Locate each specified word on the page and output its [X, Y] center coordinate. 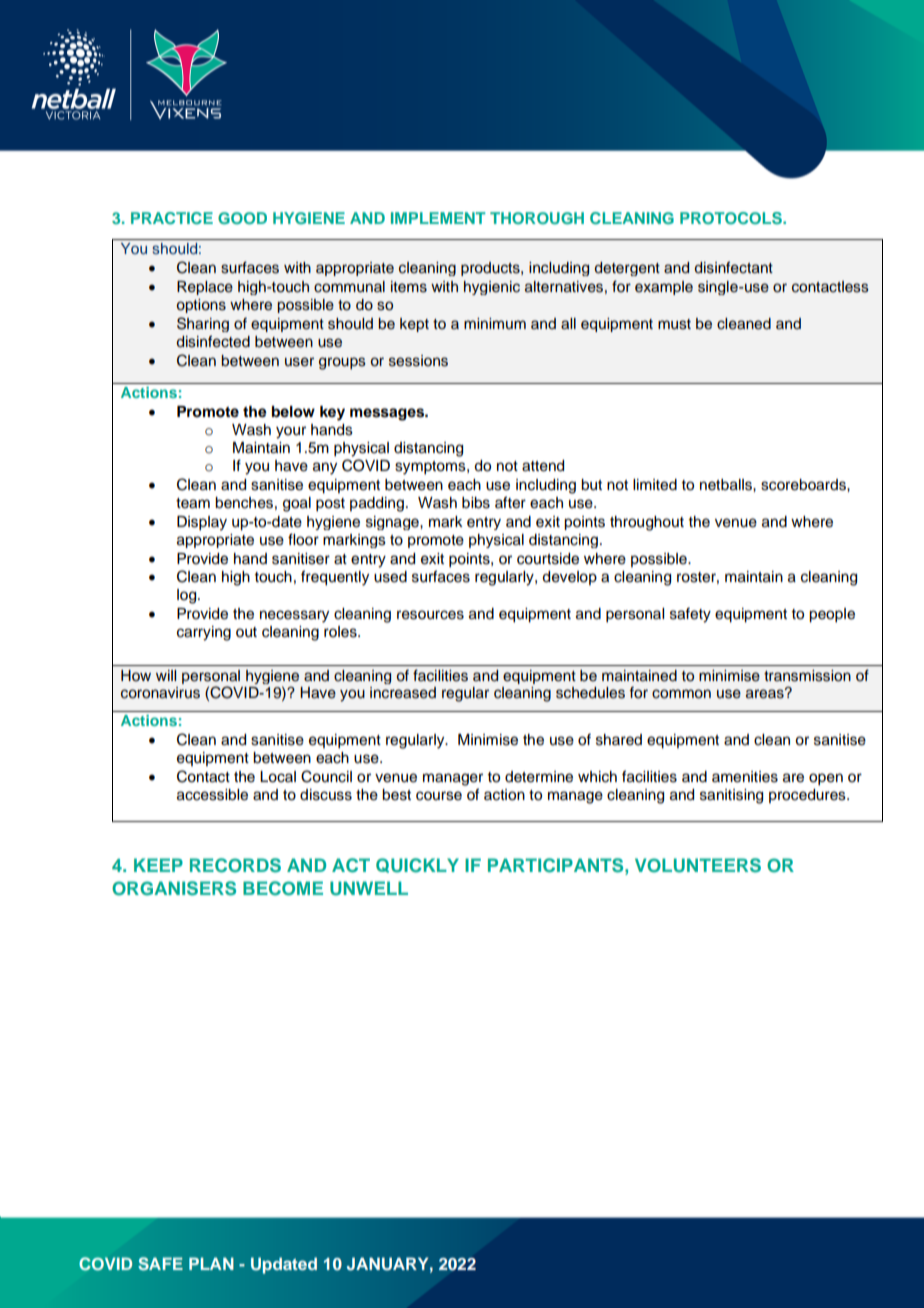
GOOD [242, 218]
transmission [807, 676]
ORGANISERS [174, 888]
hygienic [492, 288]
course [439, 796]
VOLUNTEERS [698, 865]
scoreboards [804, 485]
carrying [204, 633]
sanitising [731, 796]
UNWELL [369, 888]
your [291, 432]
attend [543, 466]
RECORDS [235, 865]
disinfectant [733, 267]
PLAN [211, 1263]
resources [430, 615]
